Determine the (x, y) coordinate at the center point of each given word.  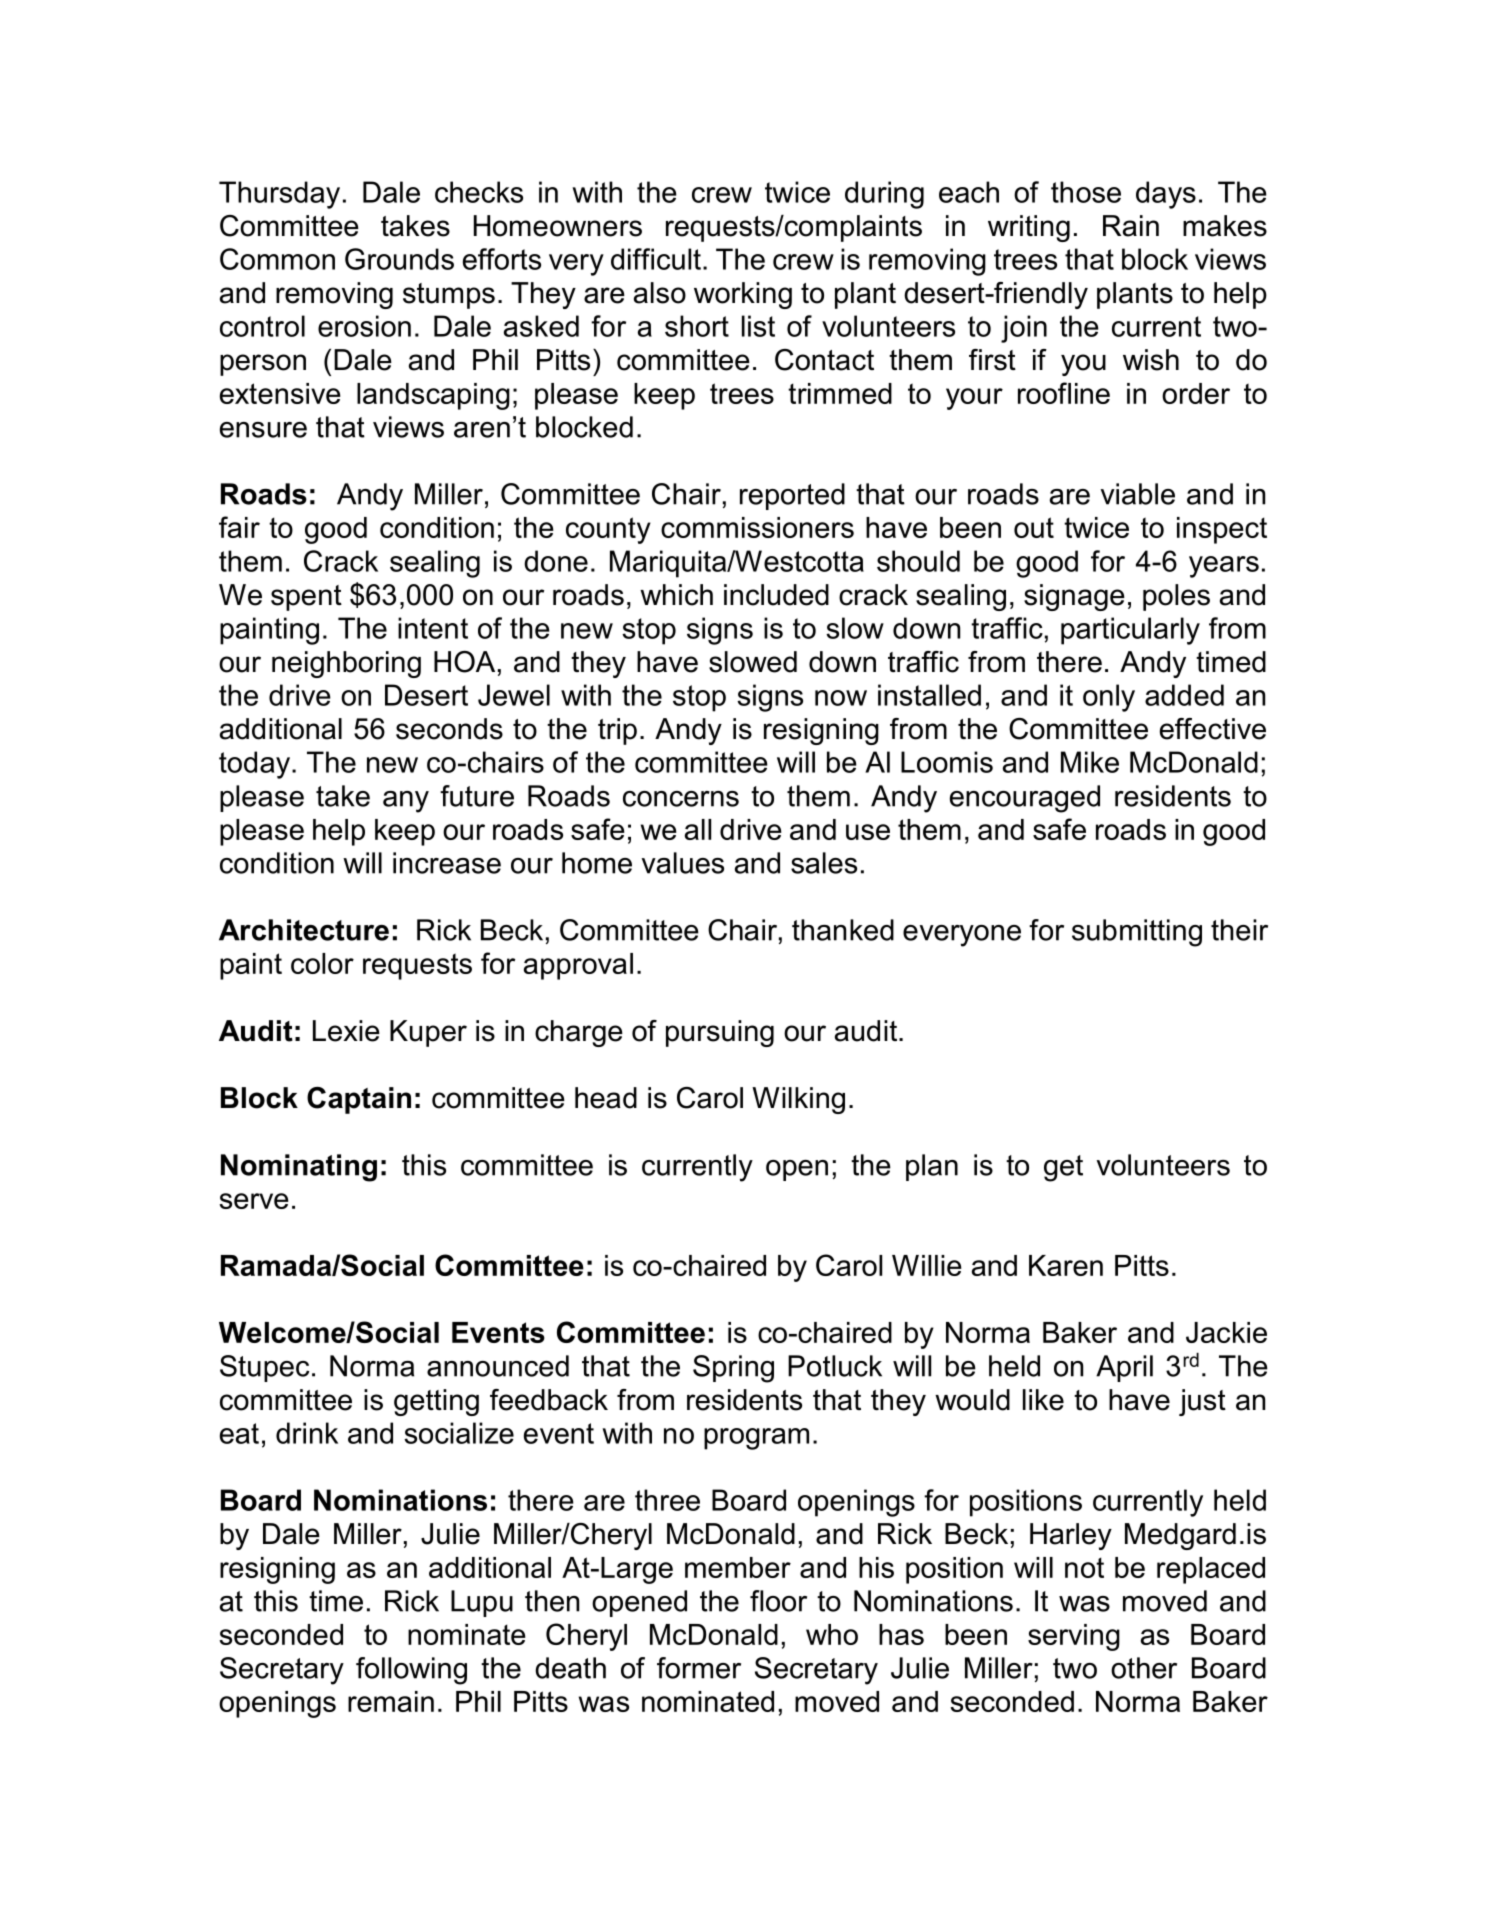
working (743, 295)
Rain (1131, 226)
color (322, 963)
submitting (1137, 933)
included (776, 595)
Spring (733, 1369)
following (411, 1671)
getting (436, 1402)
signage (1074, 597)
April (1124, 1368)
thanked (843, 930)
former (699, 1668)
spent (306, 598)
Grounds (399, 259)
